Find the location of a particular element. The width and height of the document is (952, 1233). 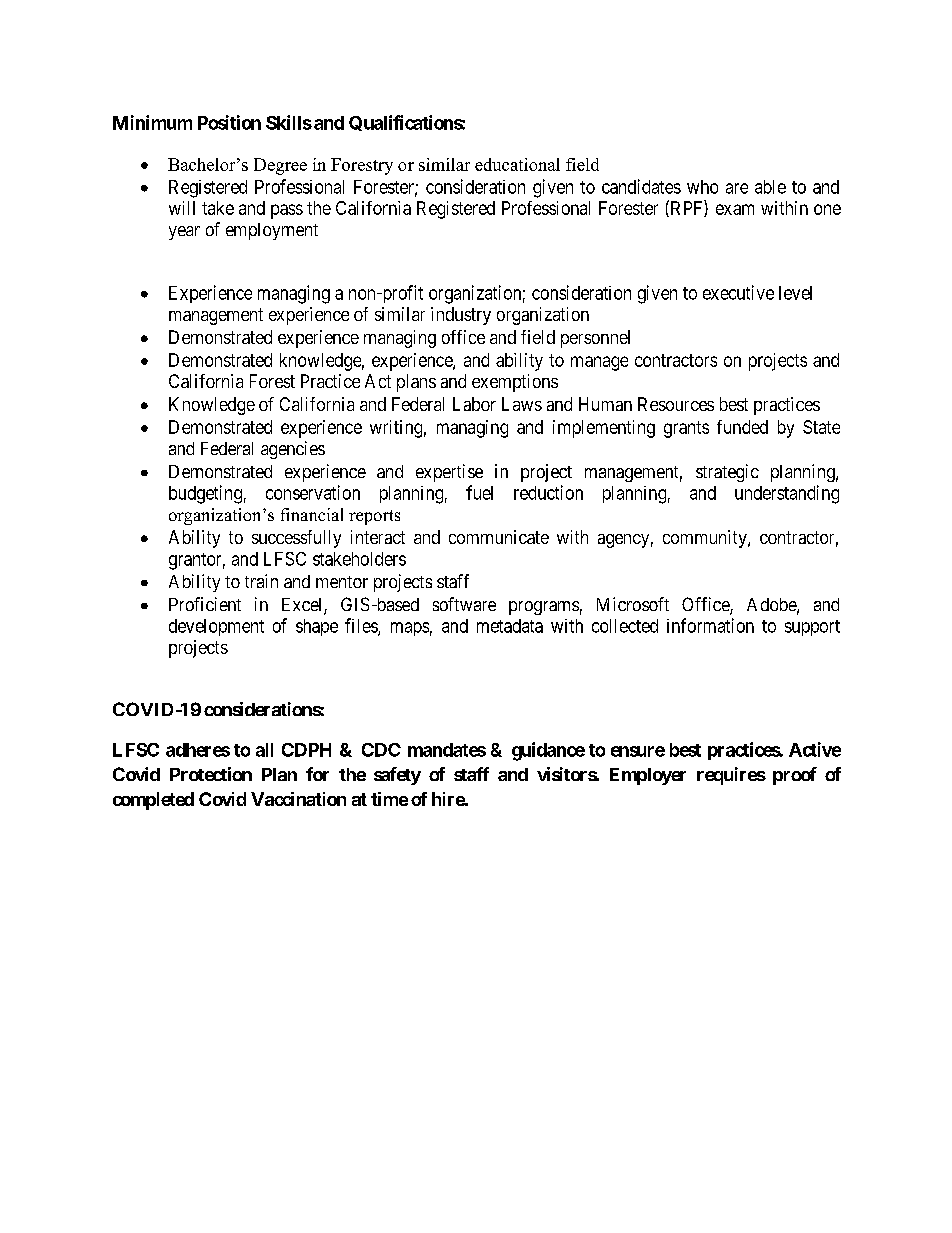

educational is located at coordinates (517, 164).
